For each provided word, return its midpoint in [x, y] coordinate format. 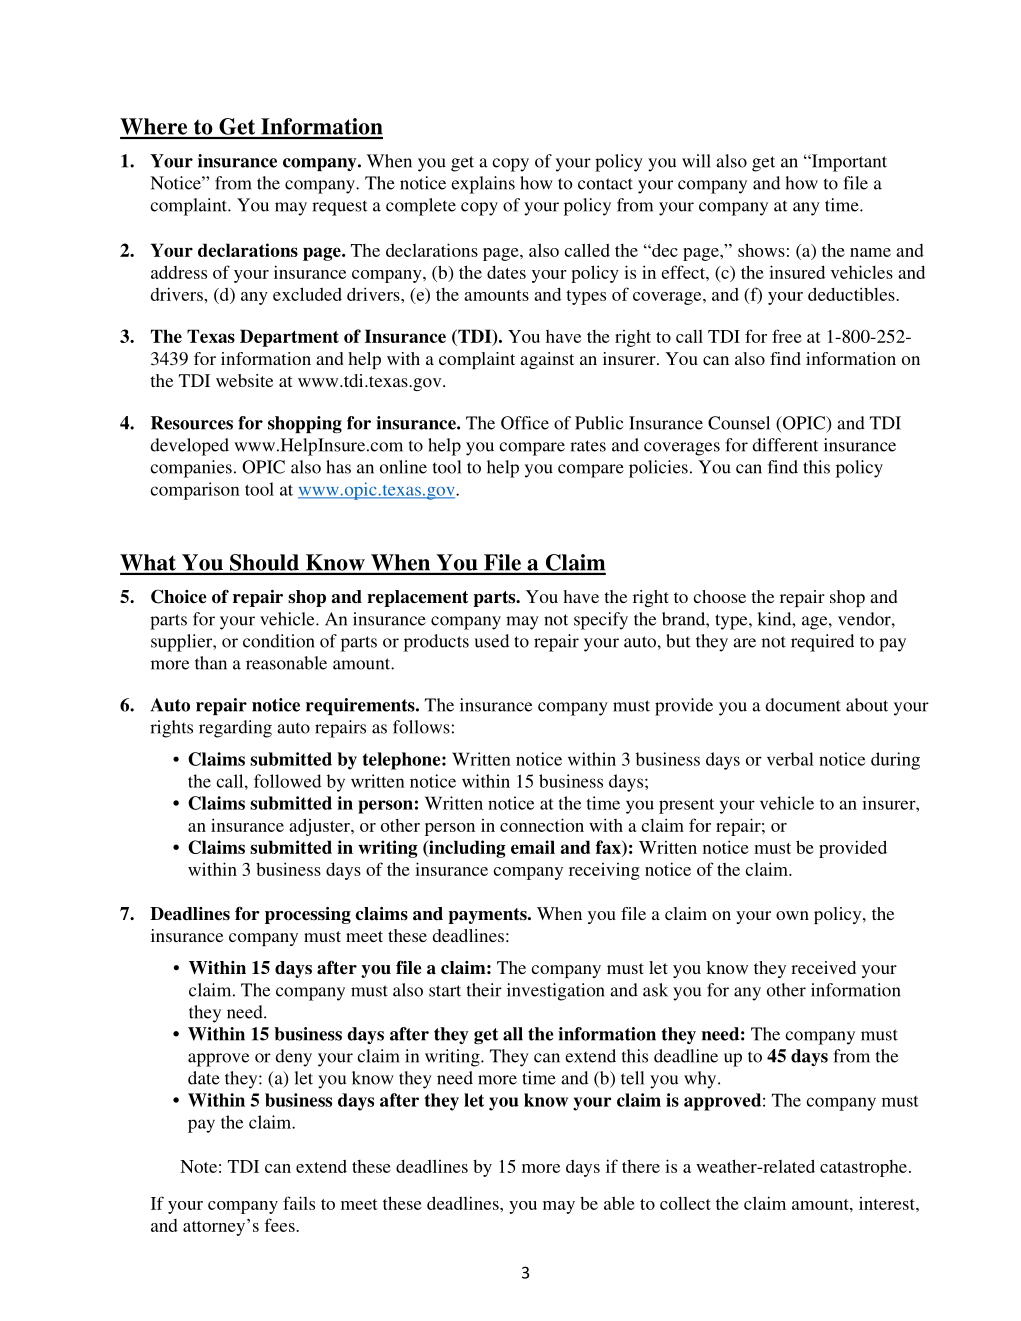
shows [761, 250]
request [339, 208]
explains [483, 185]
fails [299, 1203]
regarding [235, 729]
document [803, 705]
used [491, 641]
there [641, 1166]
